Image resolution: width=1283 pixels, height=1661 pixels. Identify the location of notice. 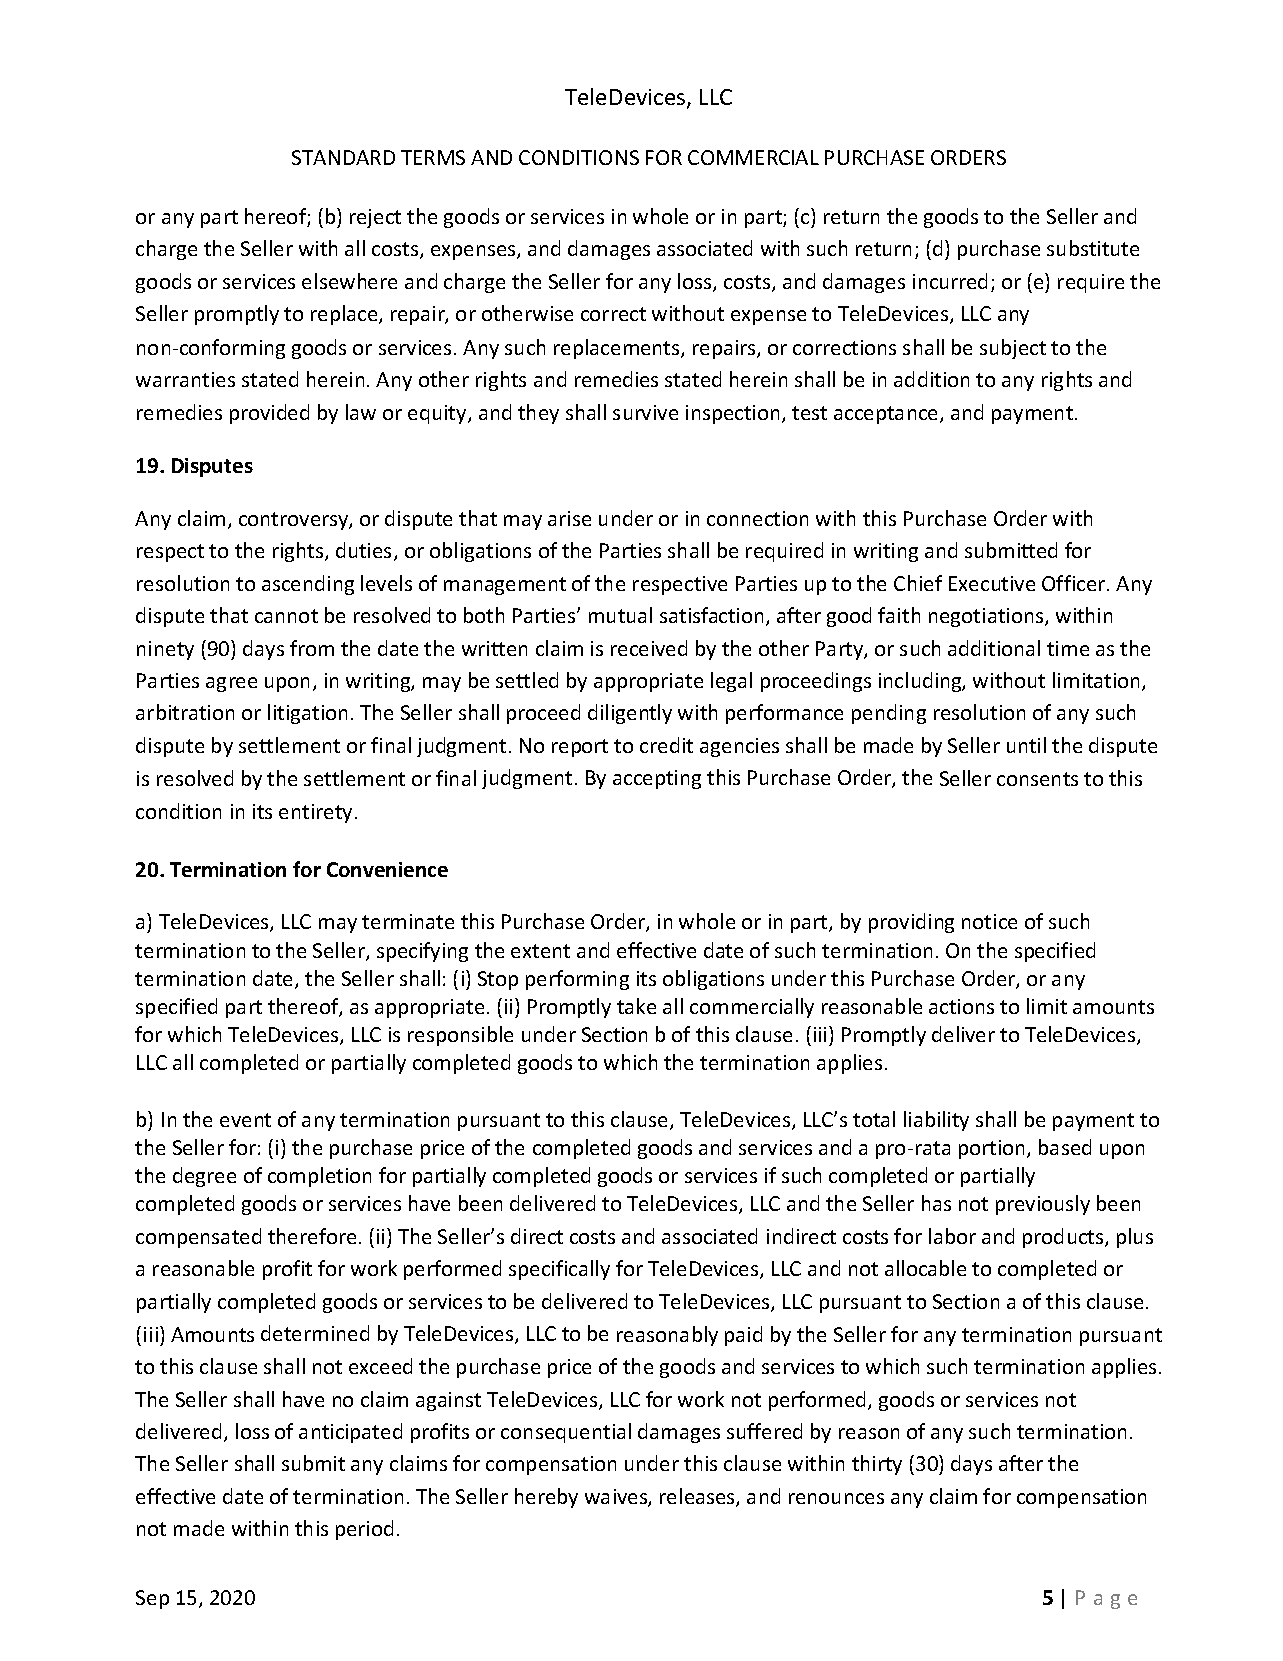
(989, 921).
